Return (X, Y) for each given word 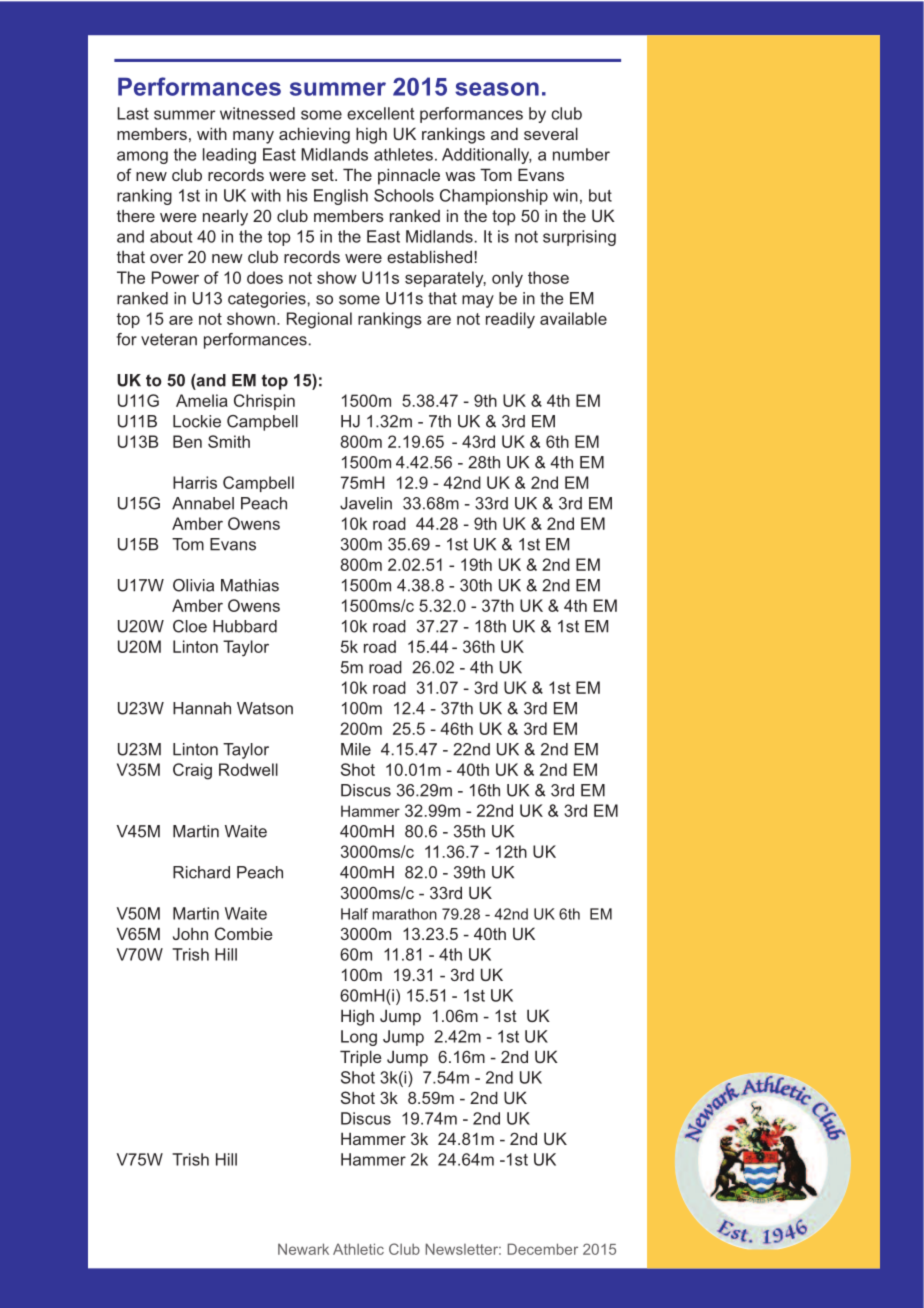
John (190, 933)
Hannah (202, 708)
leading (229, 156)
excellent (380, 113)
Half (354, 914)
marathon (404, 914)
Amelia (202, 400)
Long (359, 1038)
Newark (303, 1249)
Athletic (358, 1249)
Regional (319, 320)
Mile (356, 749)
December (543, 1249)
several (551, 133)
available (573, 318)
